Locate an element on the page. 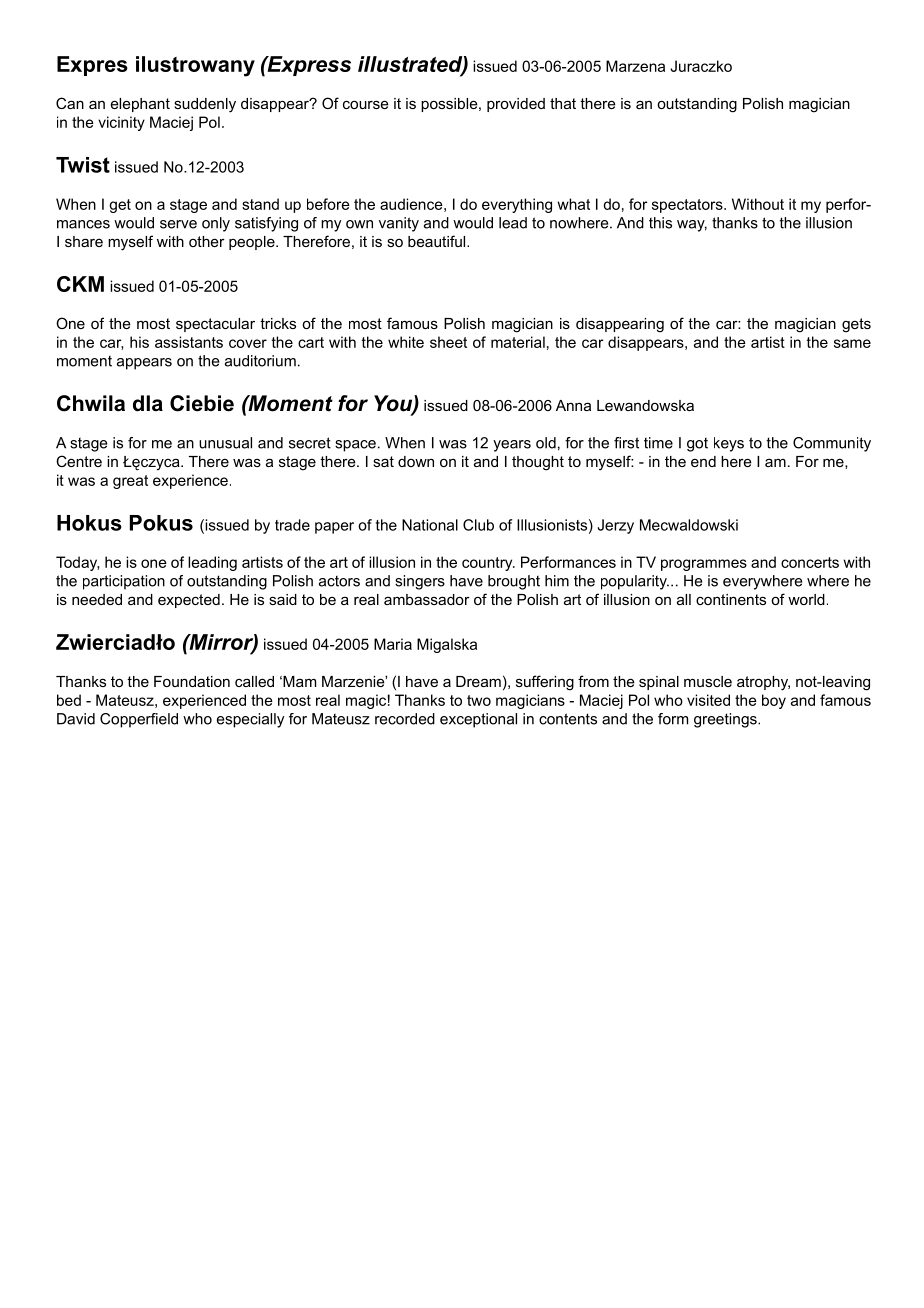  keys is located at coordinates (729, 444).
